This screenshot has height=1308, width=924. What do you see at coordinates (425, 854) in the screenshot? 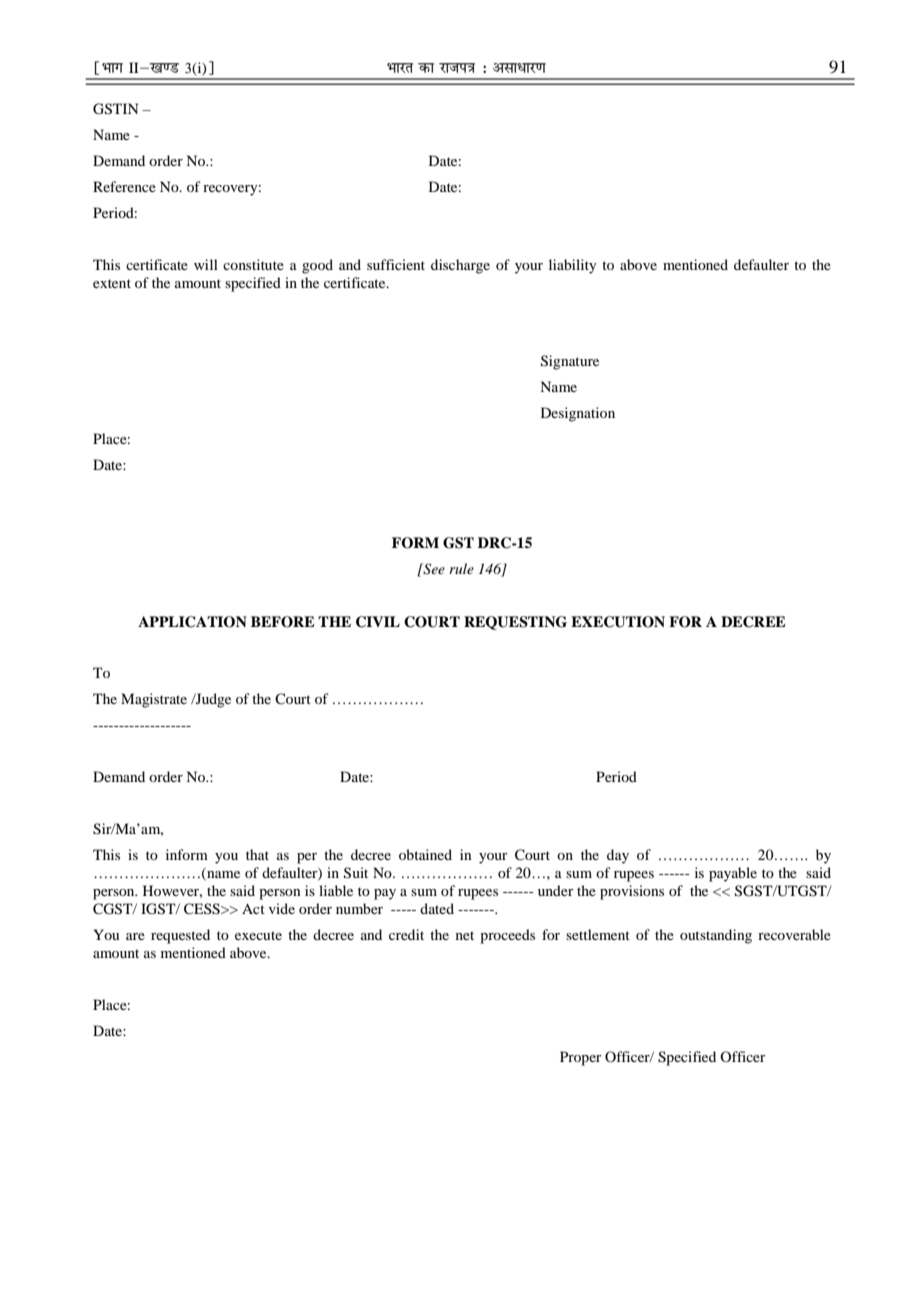
I see `obtained` at bounding box center [425, 854].
